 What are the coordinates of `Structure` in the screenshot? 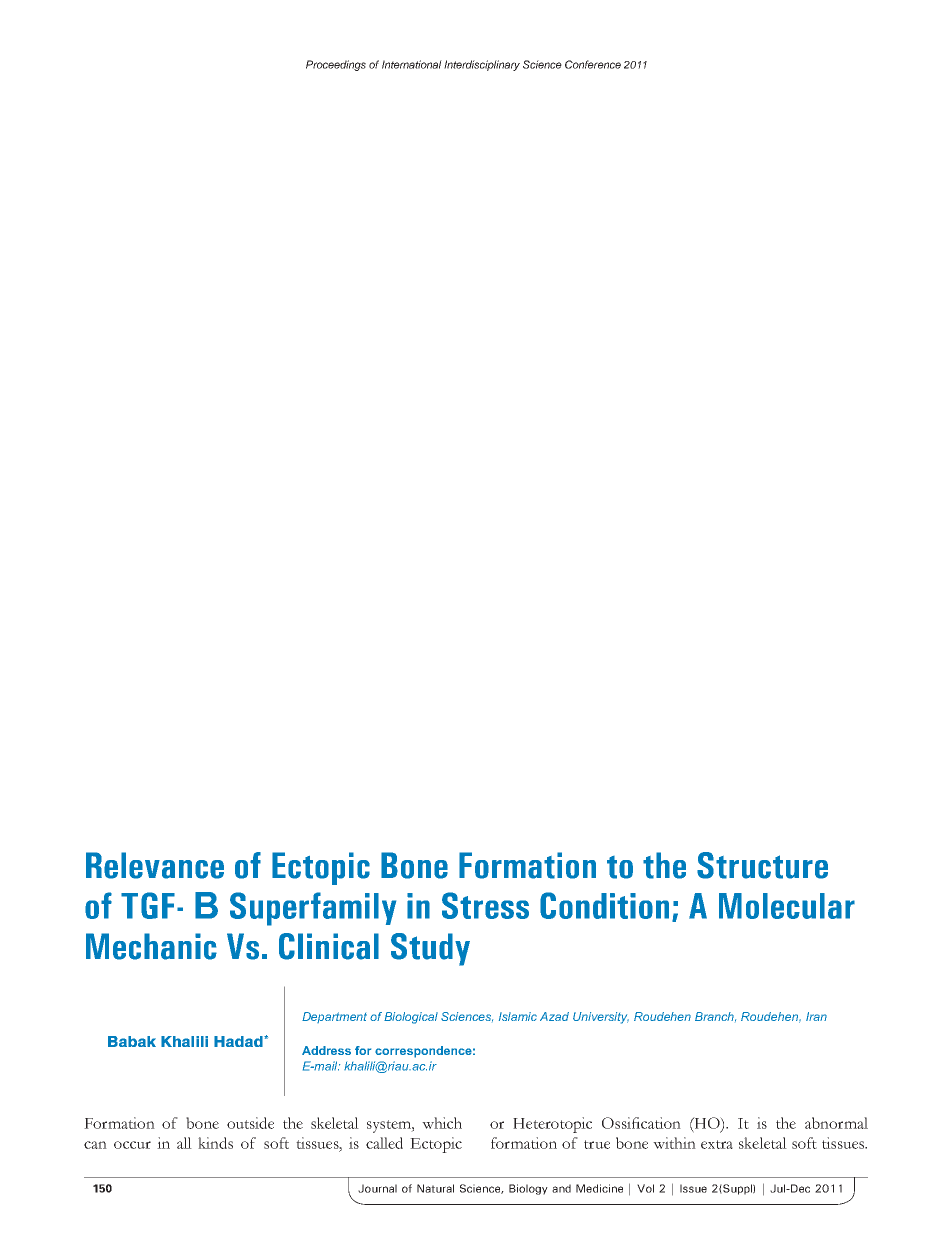 It's located at (762, 865).
